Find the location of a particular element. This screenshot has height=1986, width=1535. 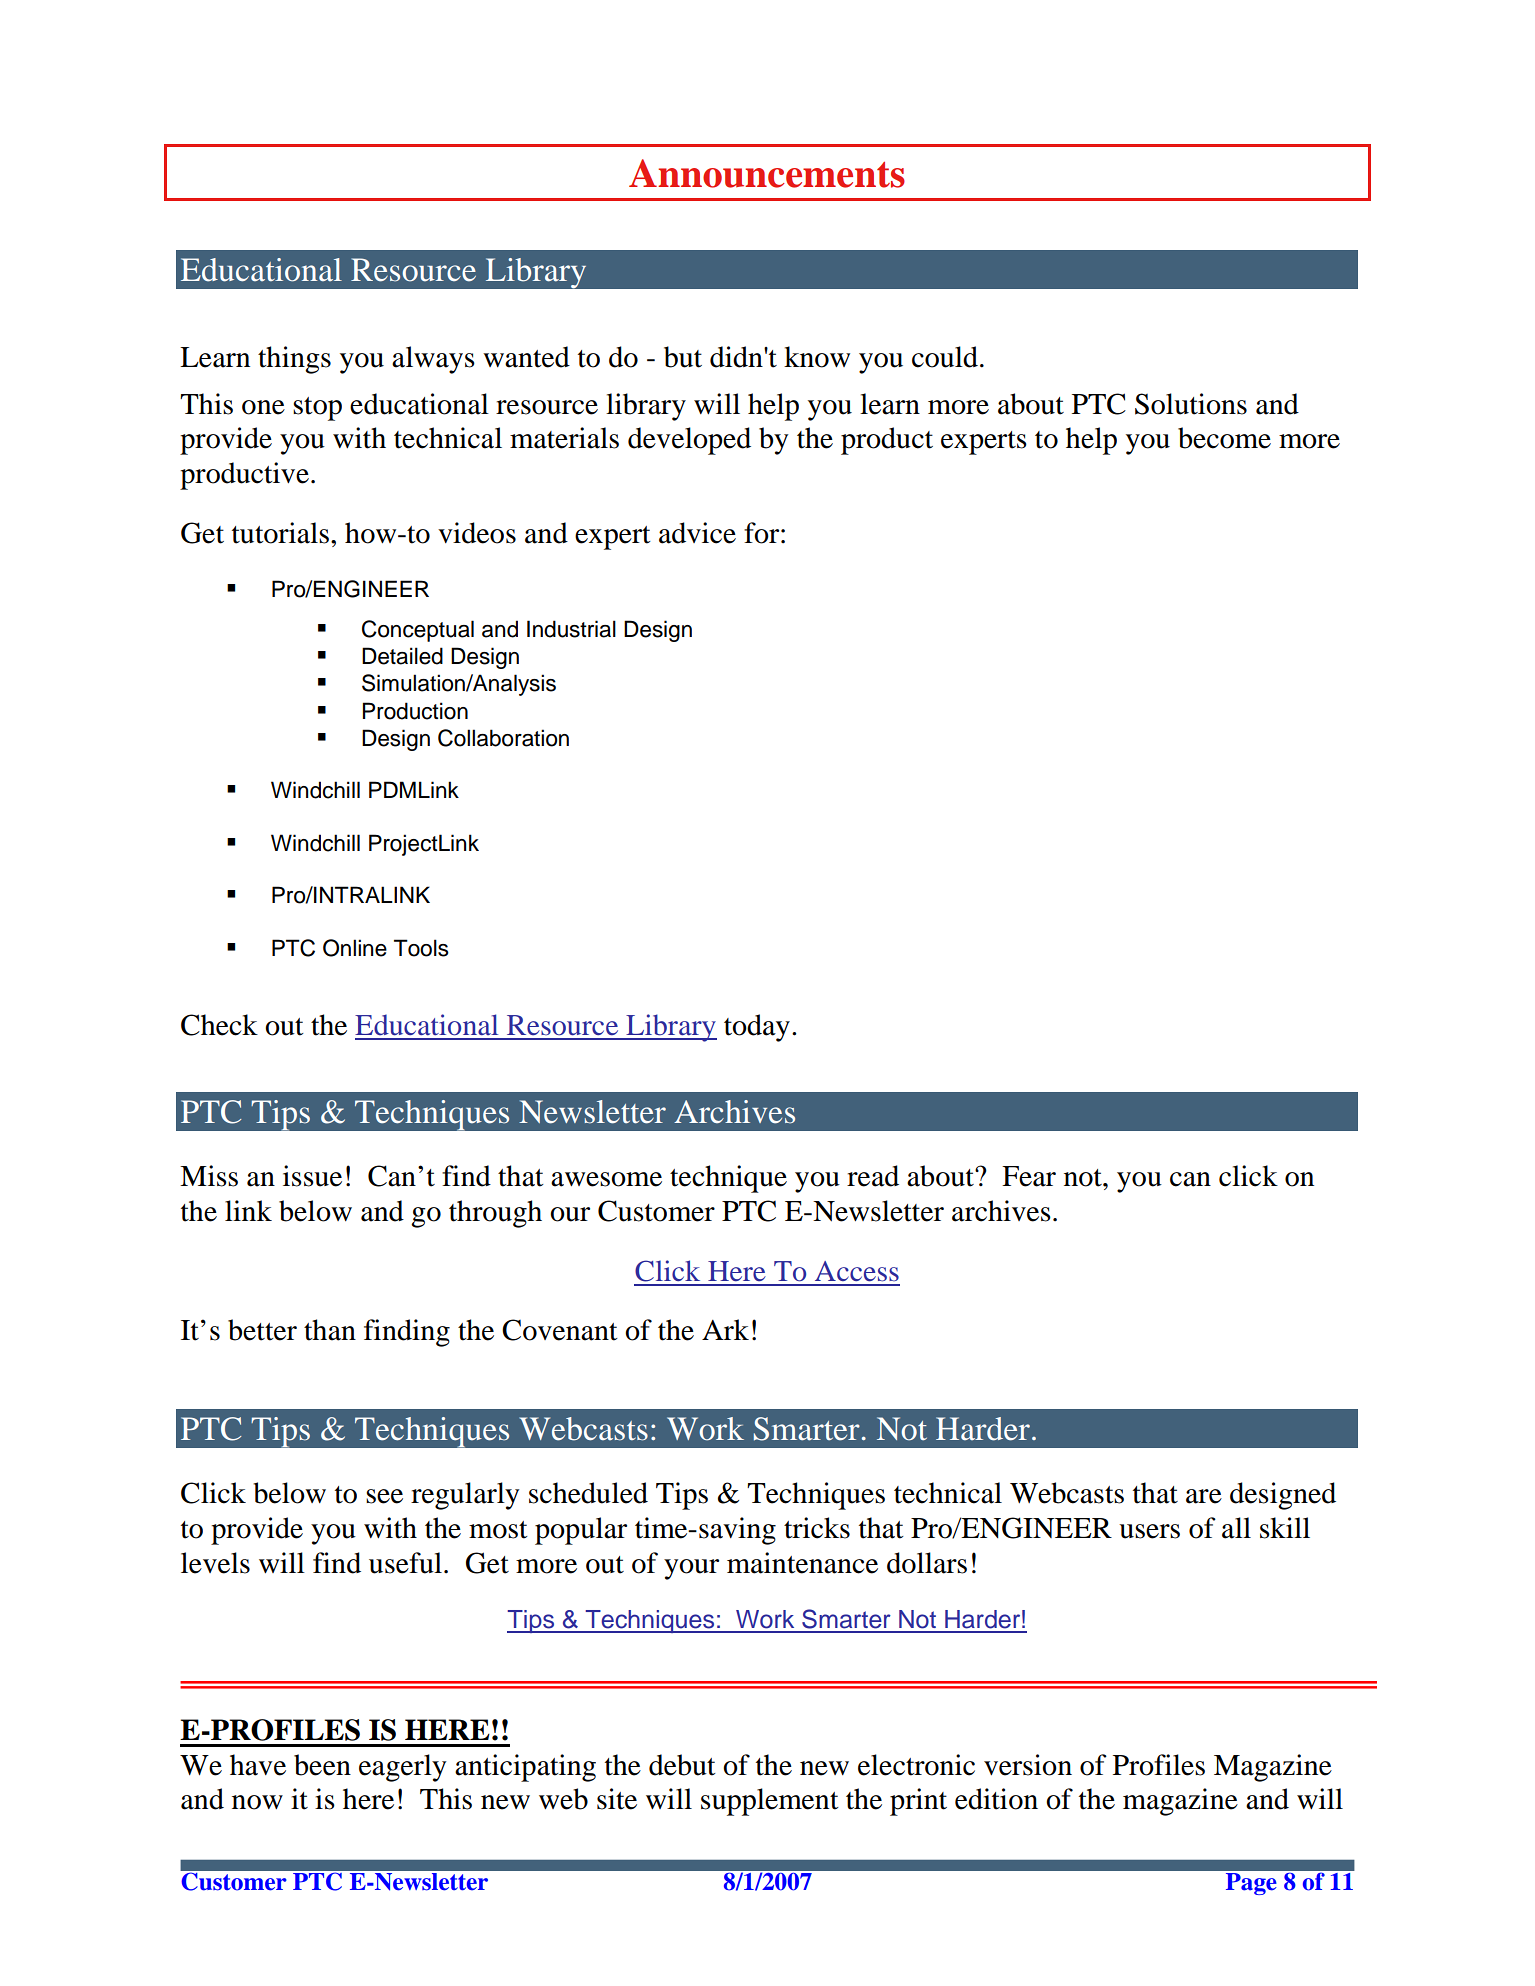

Solutions is located at coordinates (1191, 404).
